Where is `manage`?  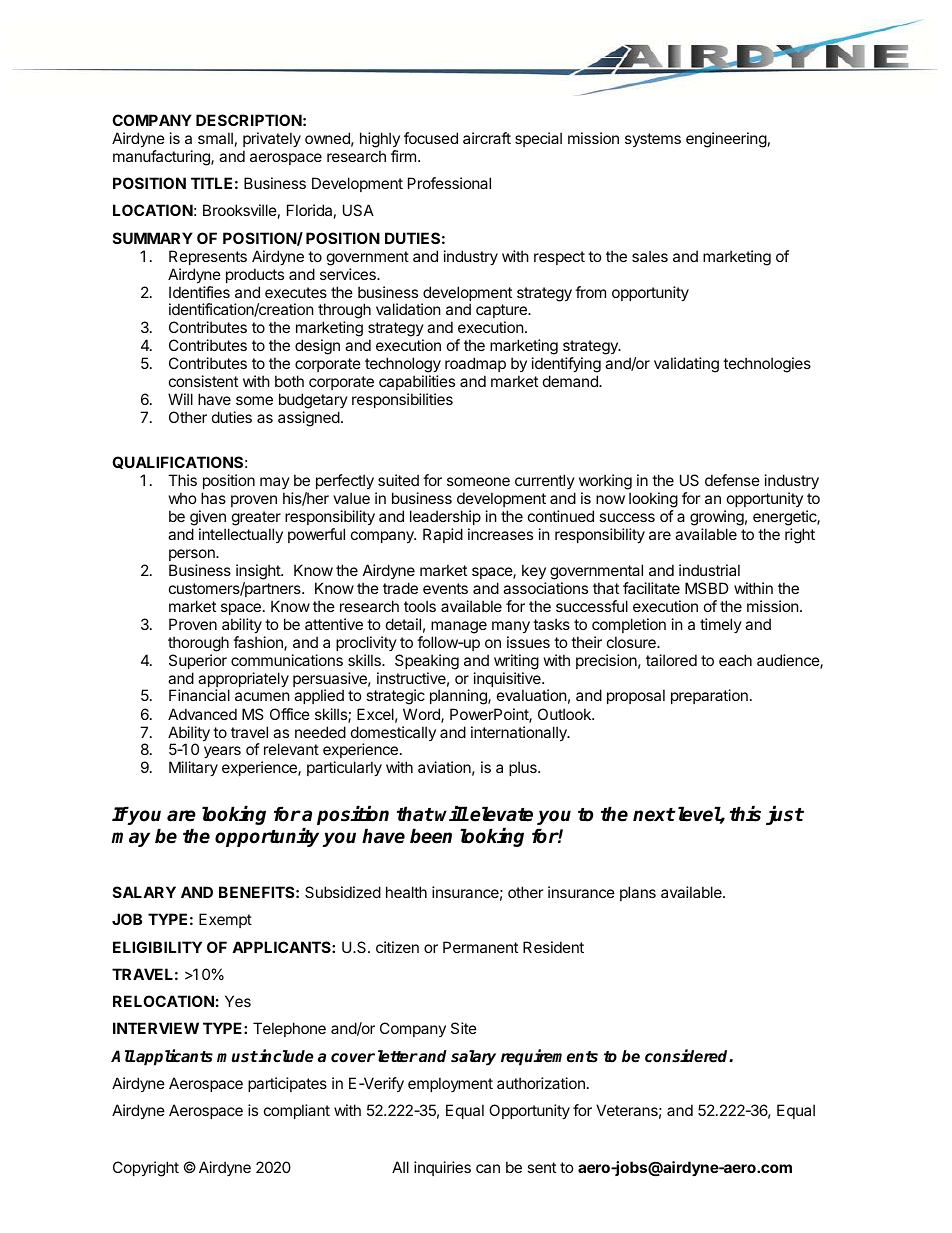
manage is located at coordinates (459, 627).
